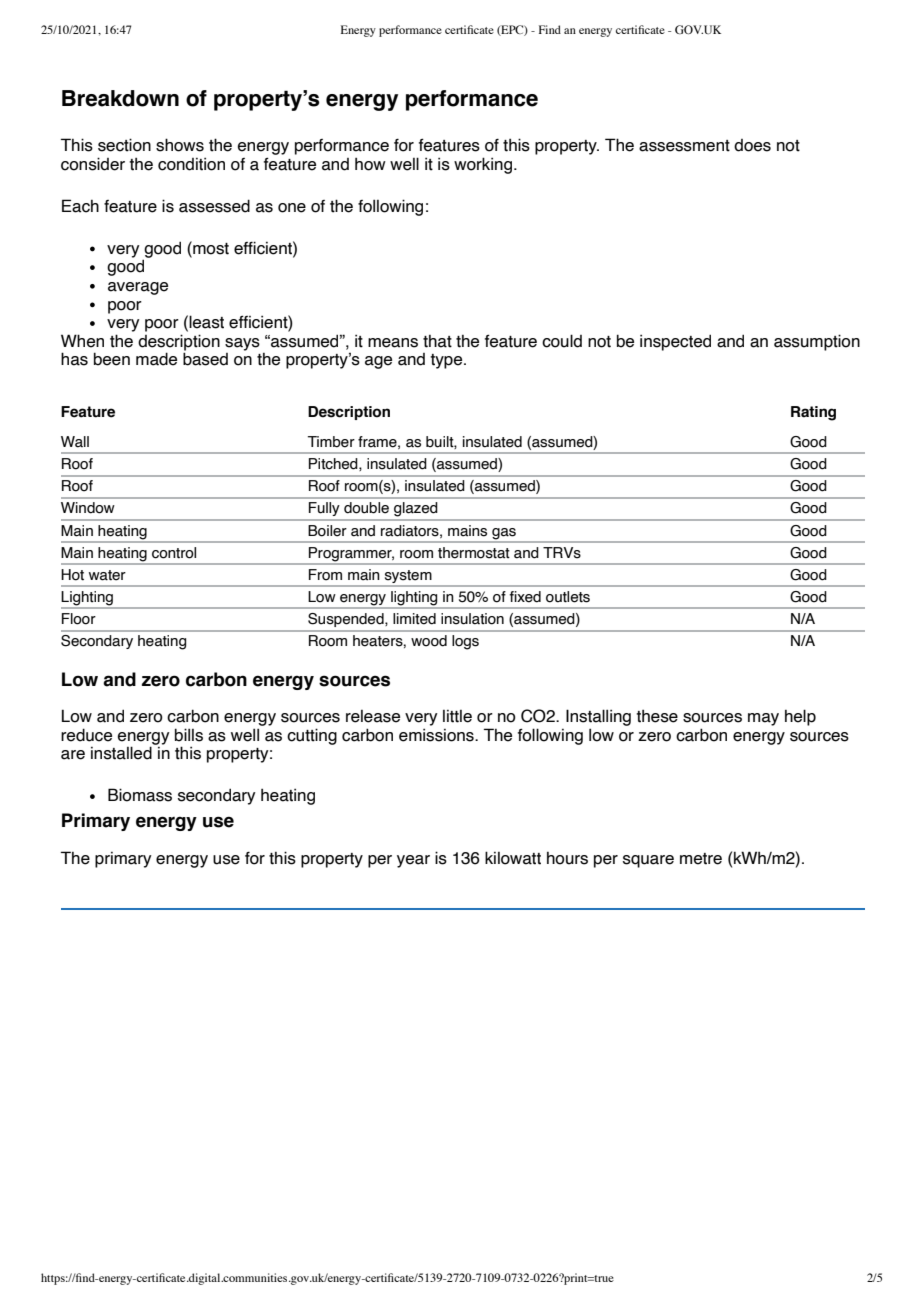  Describe the element at coordinates (413, 861) in the screenshot. I see `year` at that location.
